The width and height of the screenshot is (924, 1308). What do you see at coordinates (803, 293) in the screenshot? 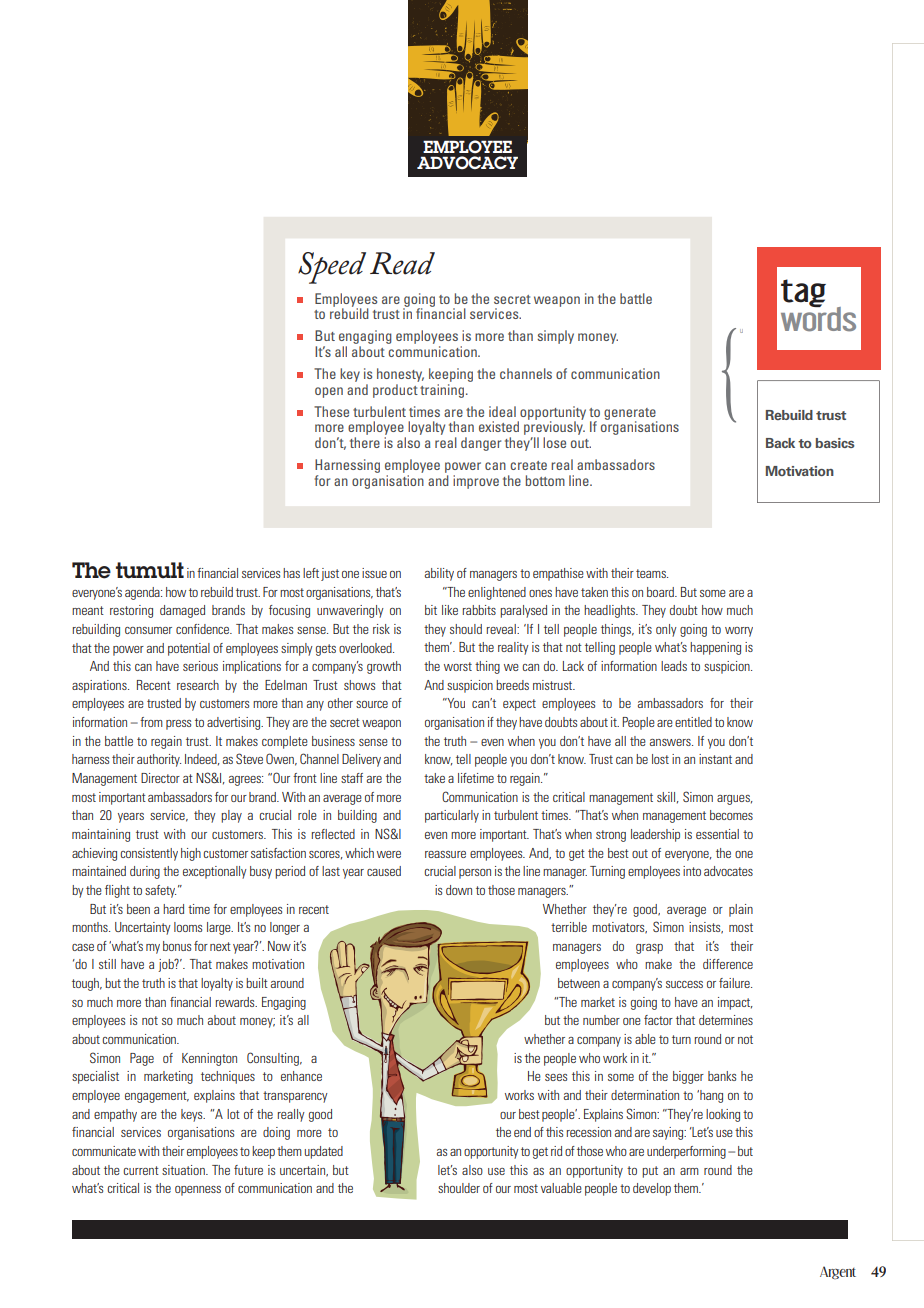
I see `tag` at bounding box center [803, 293].
